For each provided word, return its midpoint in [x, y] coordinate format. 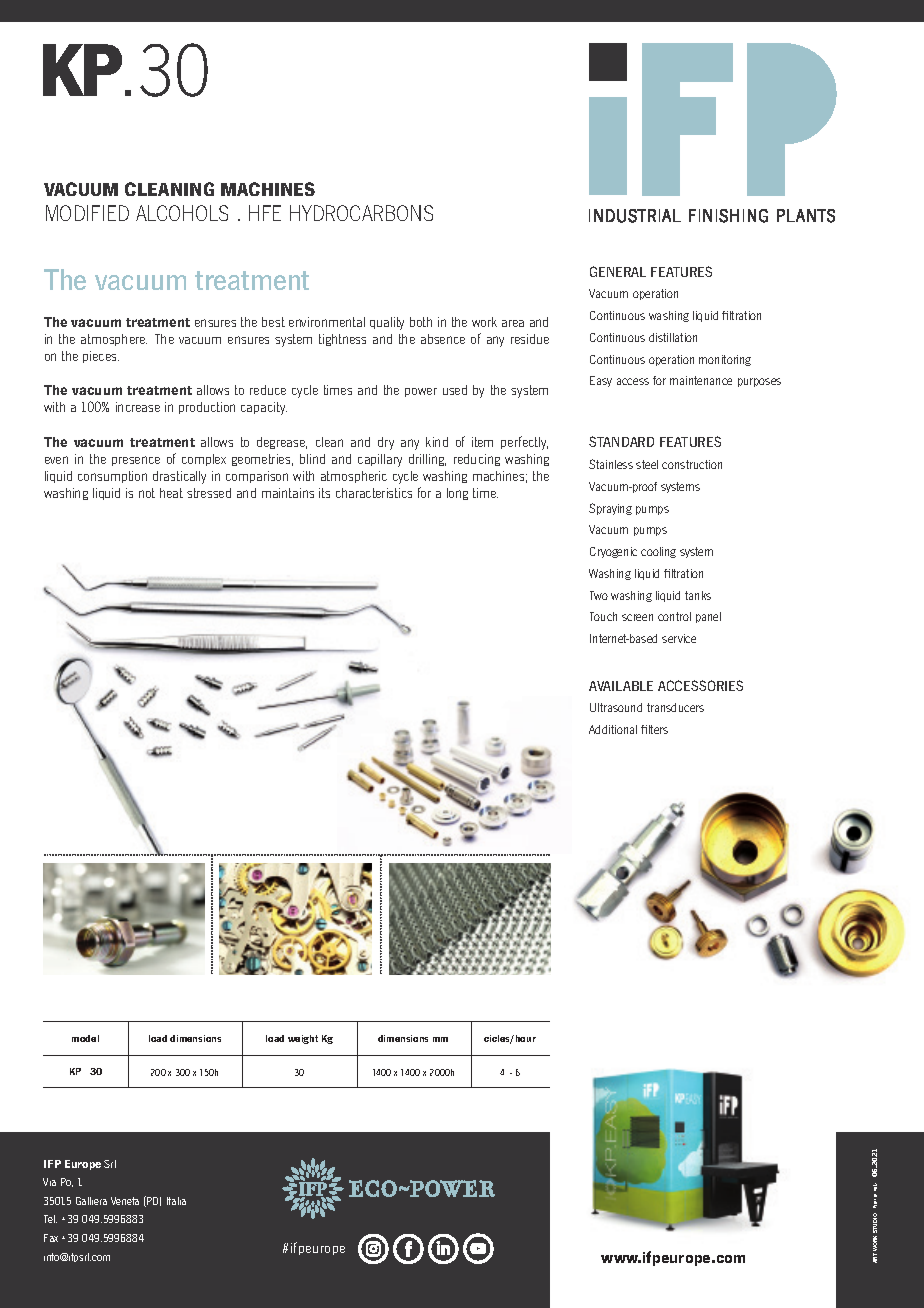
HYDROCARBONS [361, 213]
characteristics [374, 493]
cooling [658, 552]
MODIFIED [87, 213]
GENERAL [618, 271]
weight [303, 1039]
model [85, 1038]
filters [654, 729]
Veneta [125, 1201]
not [147, 493]
